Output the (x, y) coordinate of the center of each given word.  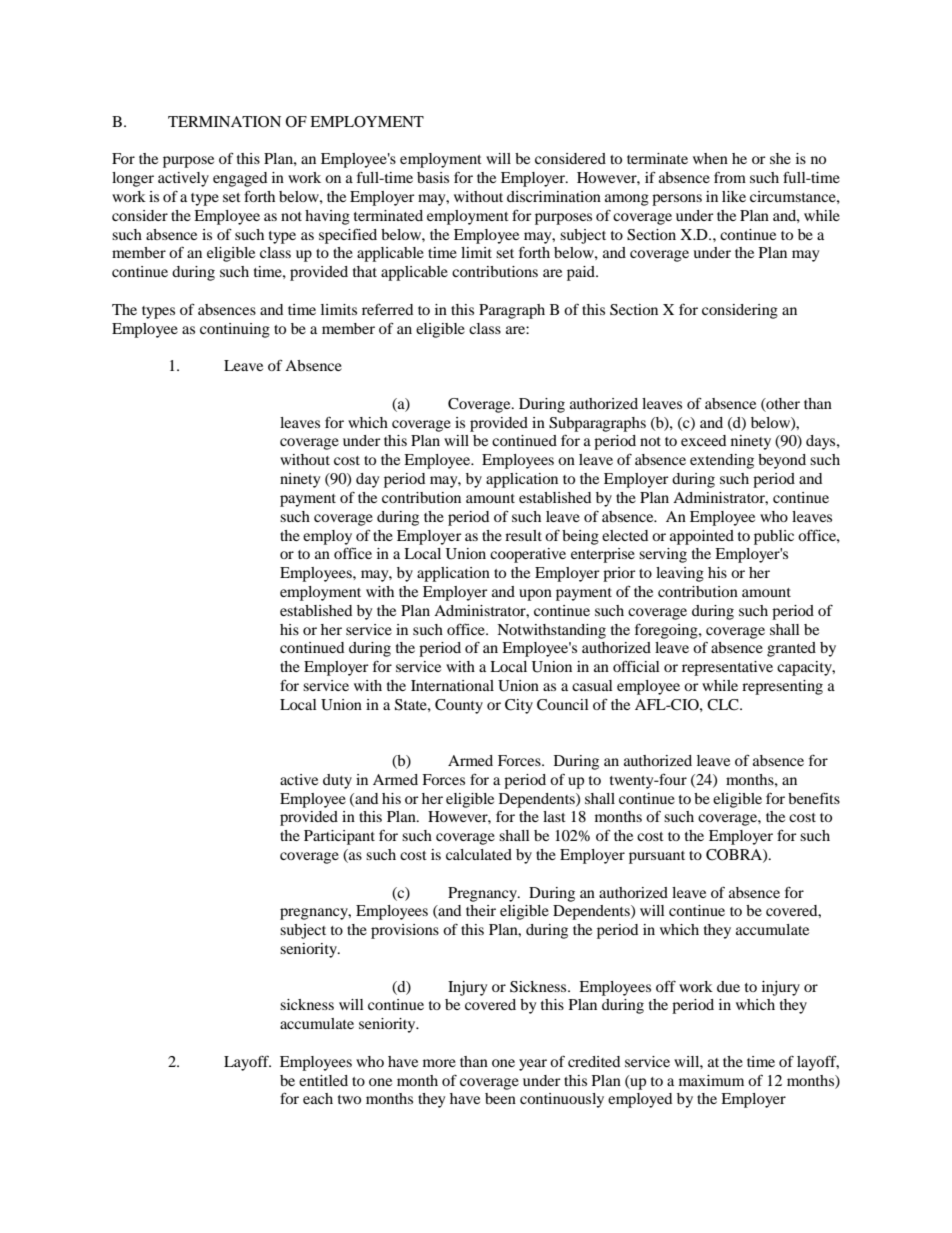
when (710, 158)
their (481, 910)
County (459, 706)
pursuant (657, 857)
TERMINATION (224, 122)
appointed (702, 537)
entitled (323, 1080)
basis (433, 177)
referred (387, 309)
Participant (339, 837)
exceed (703, 440)
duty (337, 781)
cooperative (528, 555)
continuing (235, 330)
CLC (724, 705)
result (523, 535)
